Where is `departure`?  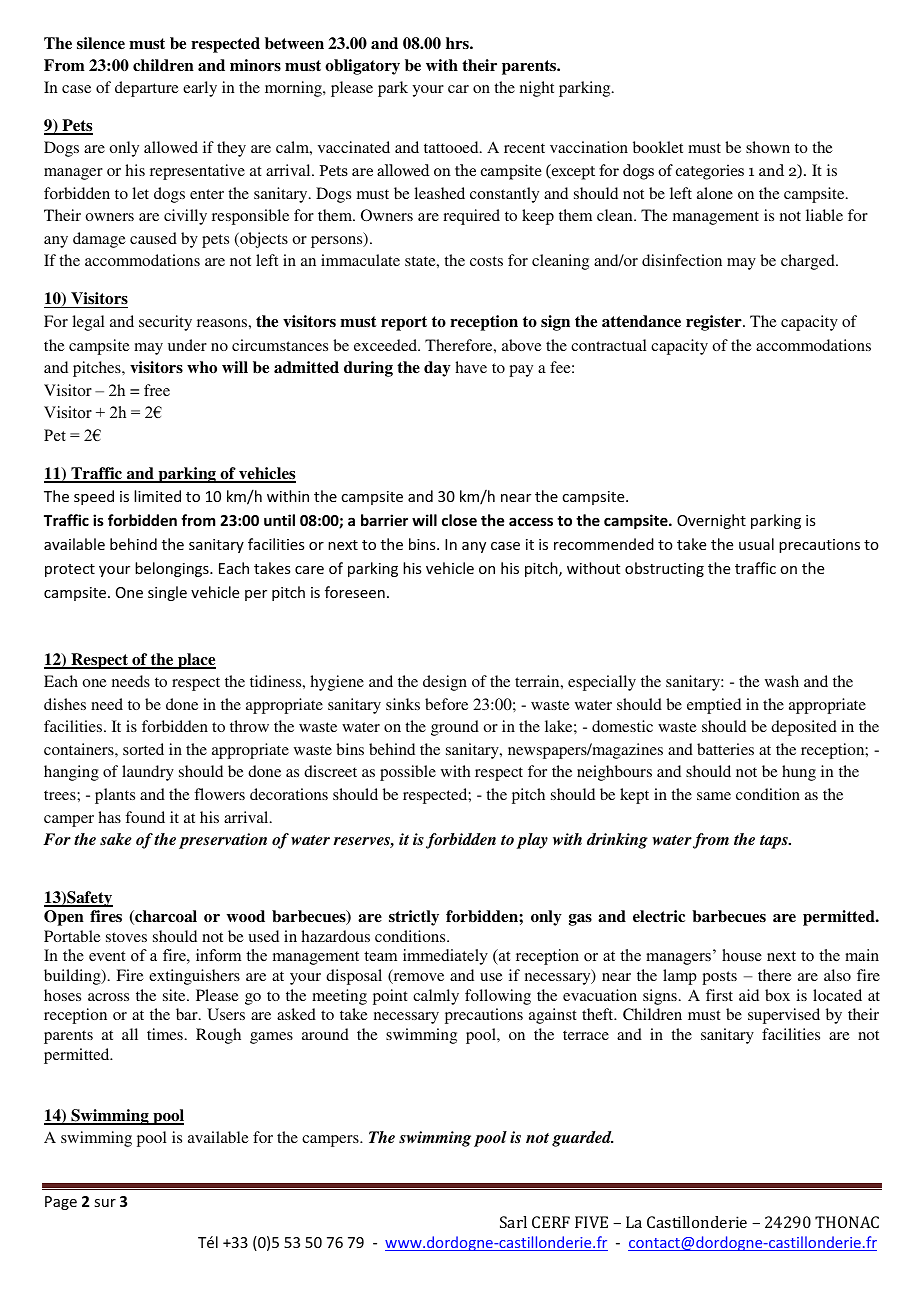
departure is located at coordinates (147, 89).
